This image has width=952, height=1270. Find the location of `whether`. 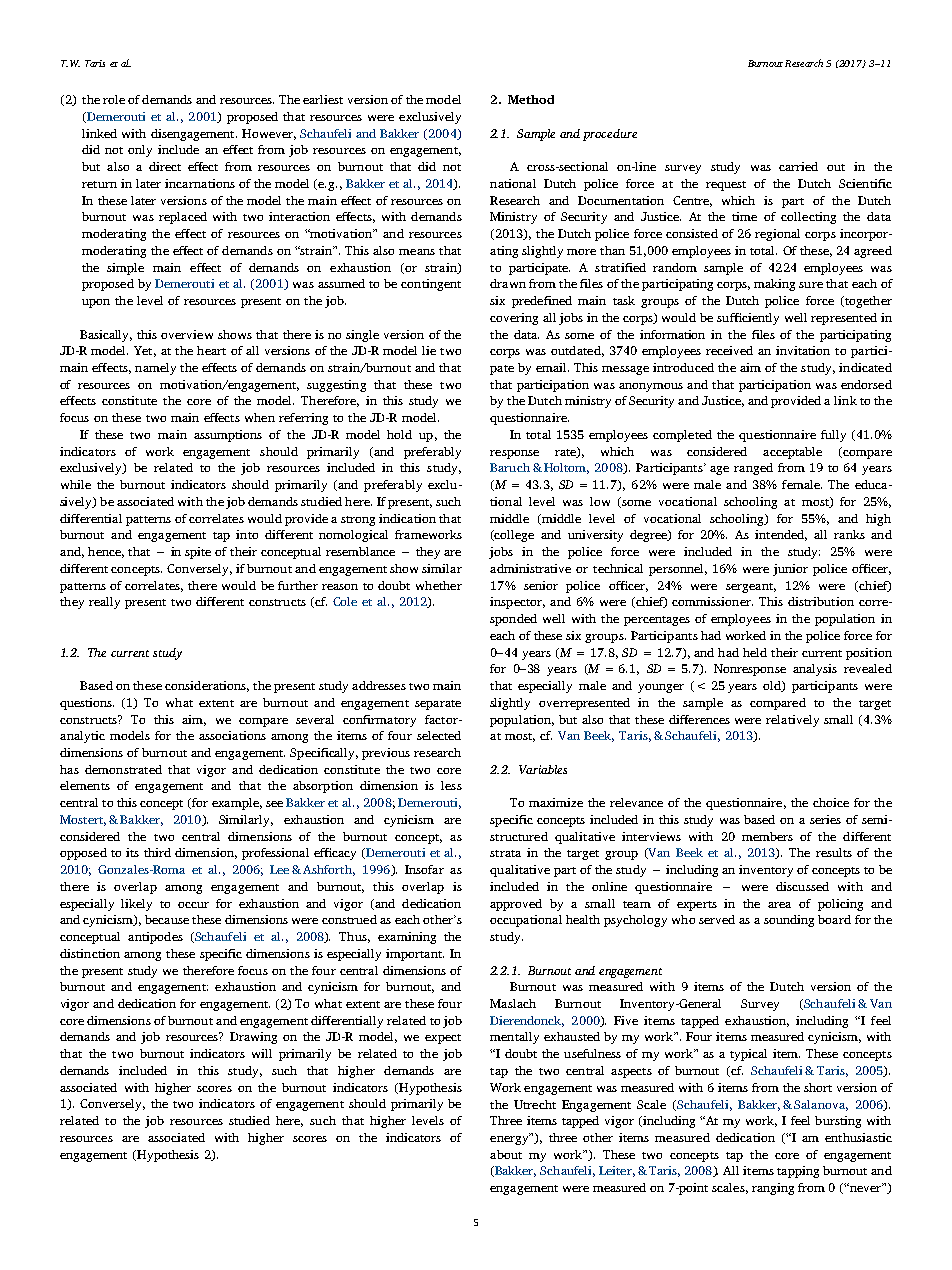

whether is located at coordinates (439, 585).
